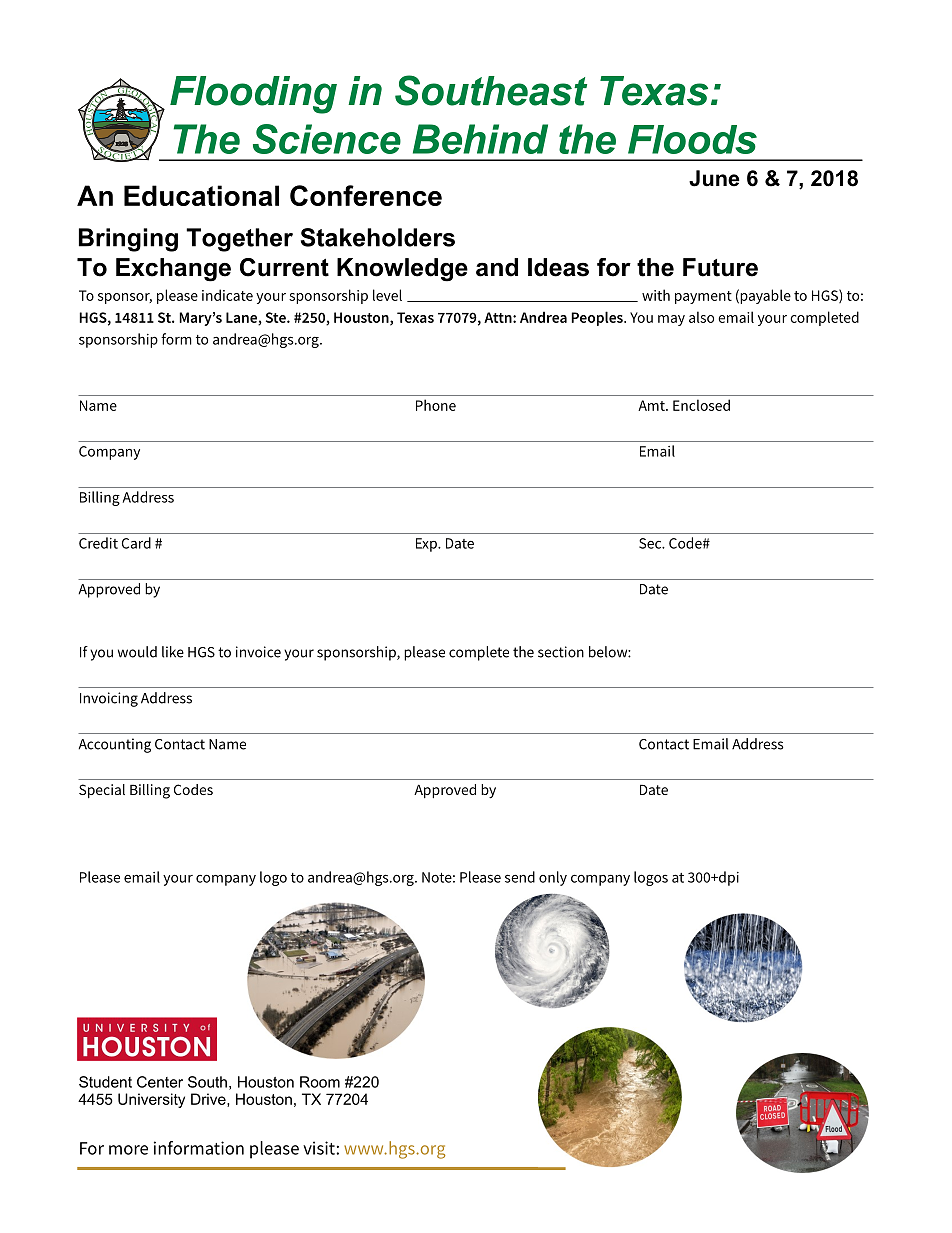  Describe the element at coordinates (652, 405) in the document. I see `Amt` at that location.
